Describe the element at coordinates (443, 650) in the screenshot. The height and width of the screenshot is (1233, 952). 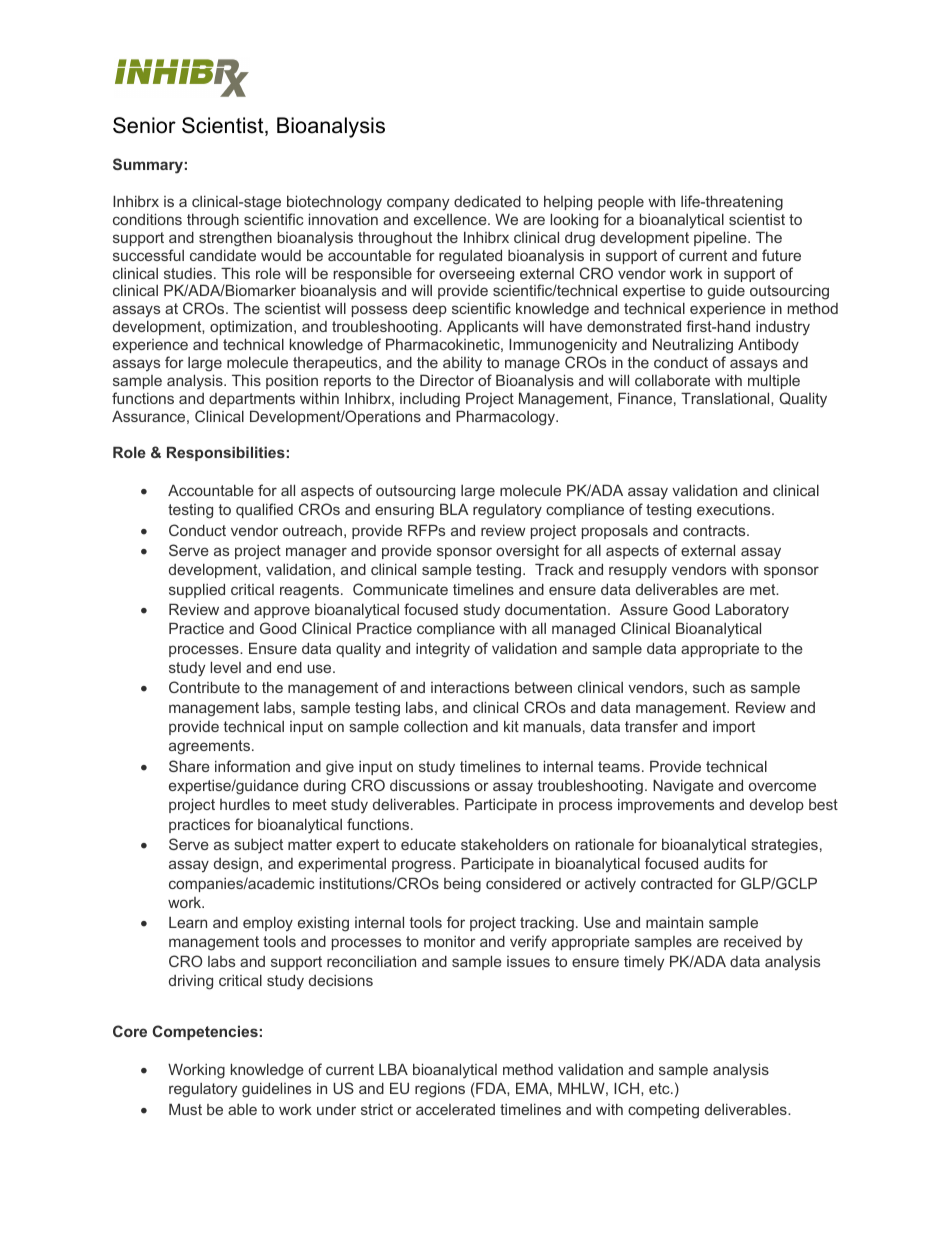
I see `integrity` at that location.
